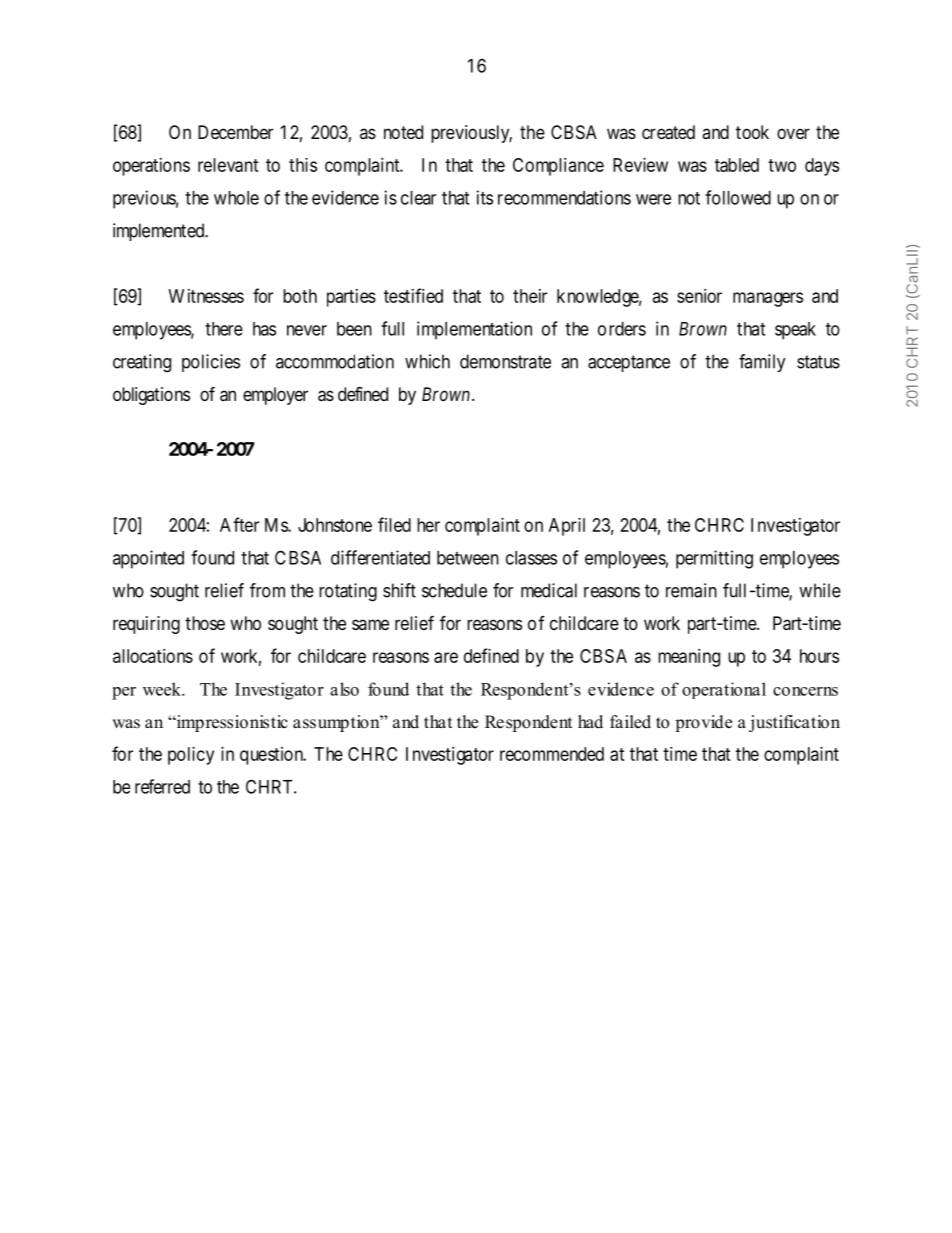  I want to click on filed, so click(394, 524).
